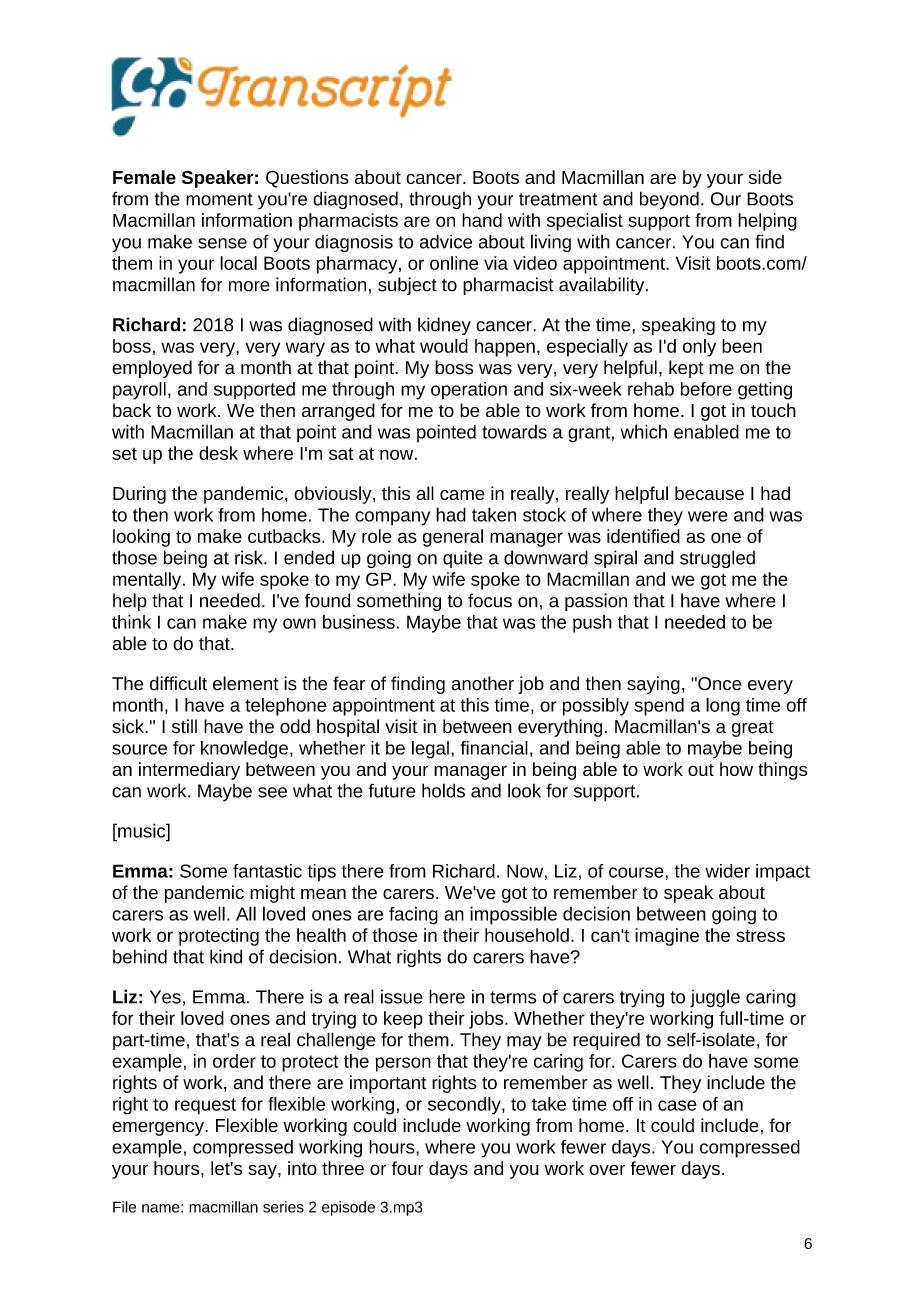 The image size is (924, 1308). I want to click on because, so click(709, 493).
